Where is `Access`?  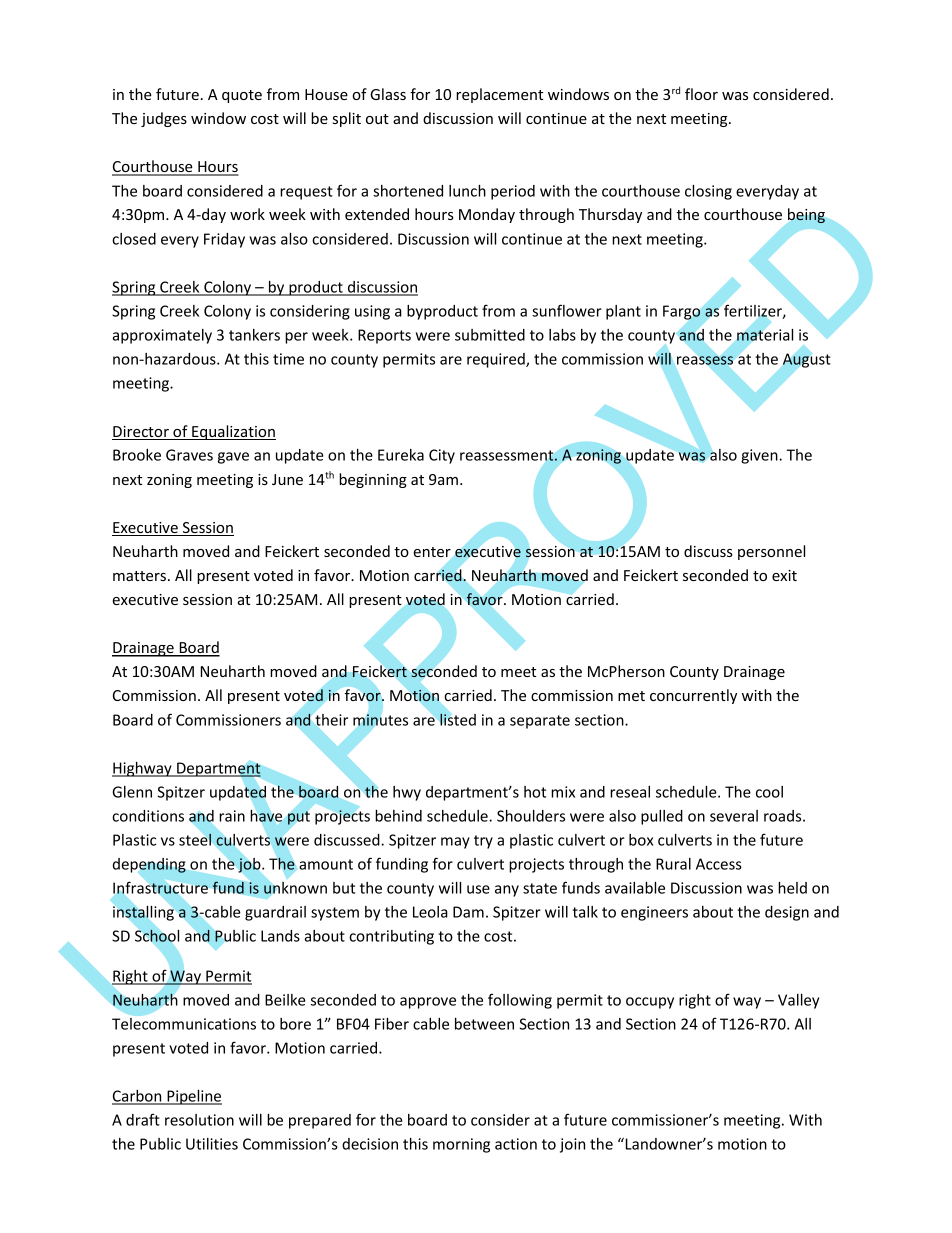
Access is located at coordinates (719, 864).
